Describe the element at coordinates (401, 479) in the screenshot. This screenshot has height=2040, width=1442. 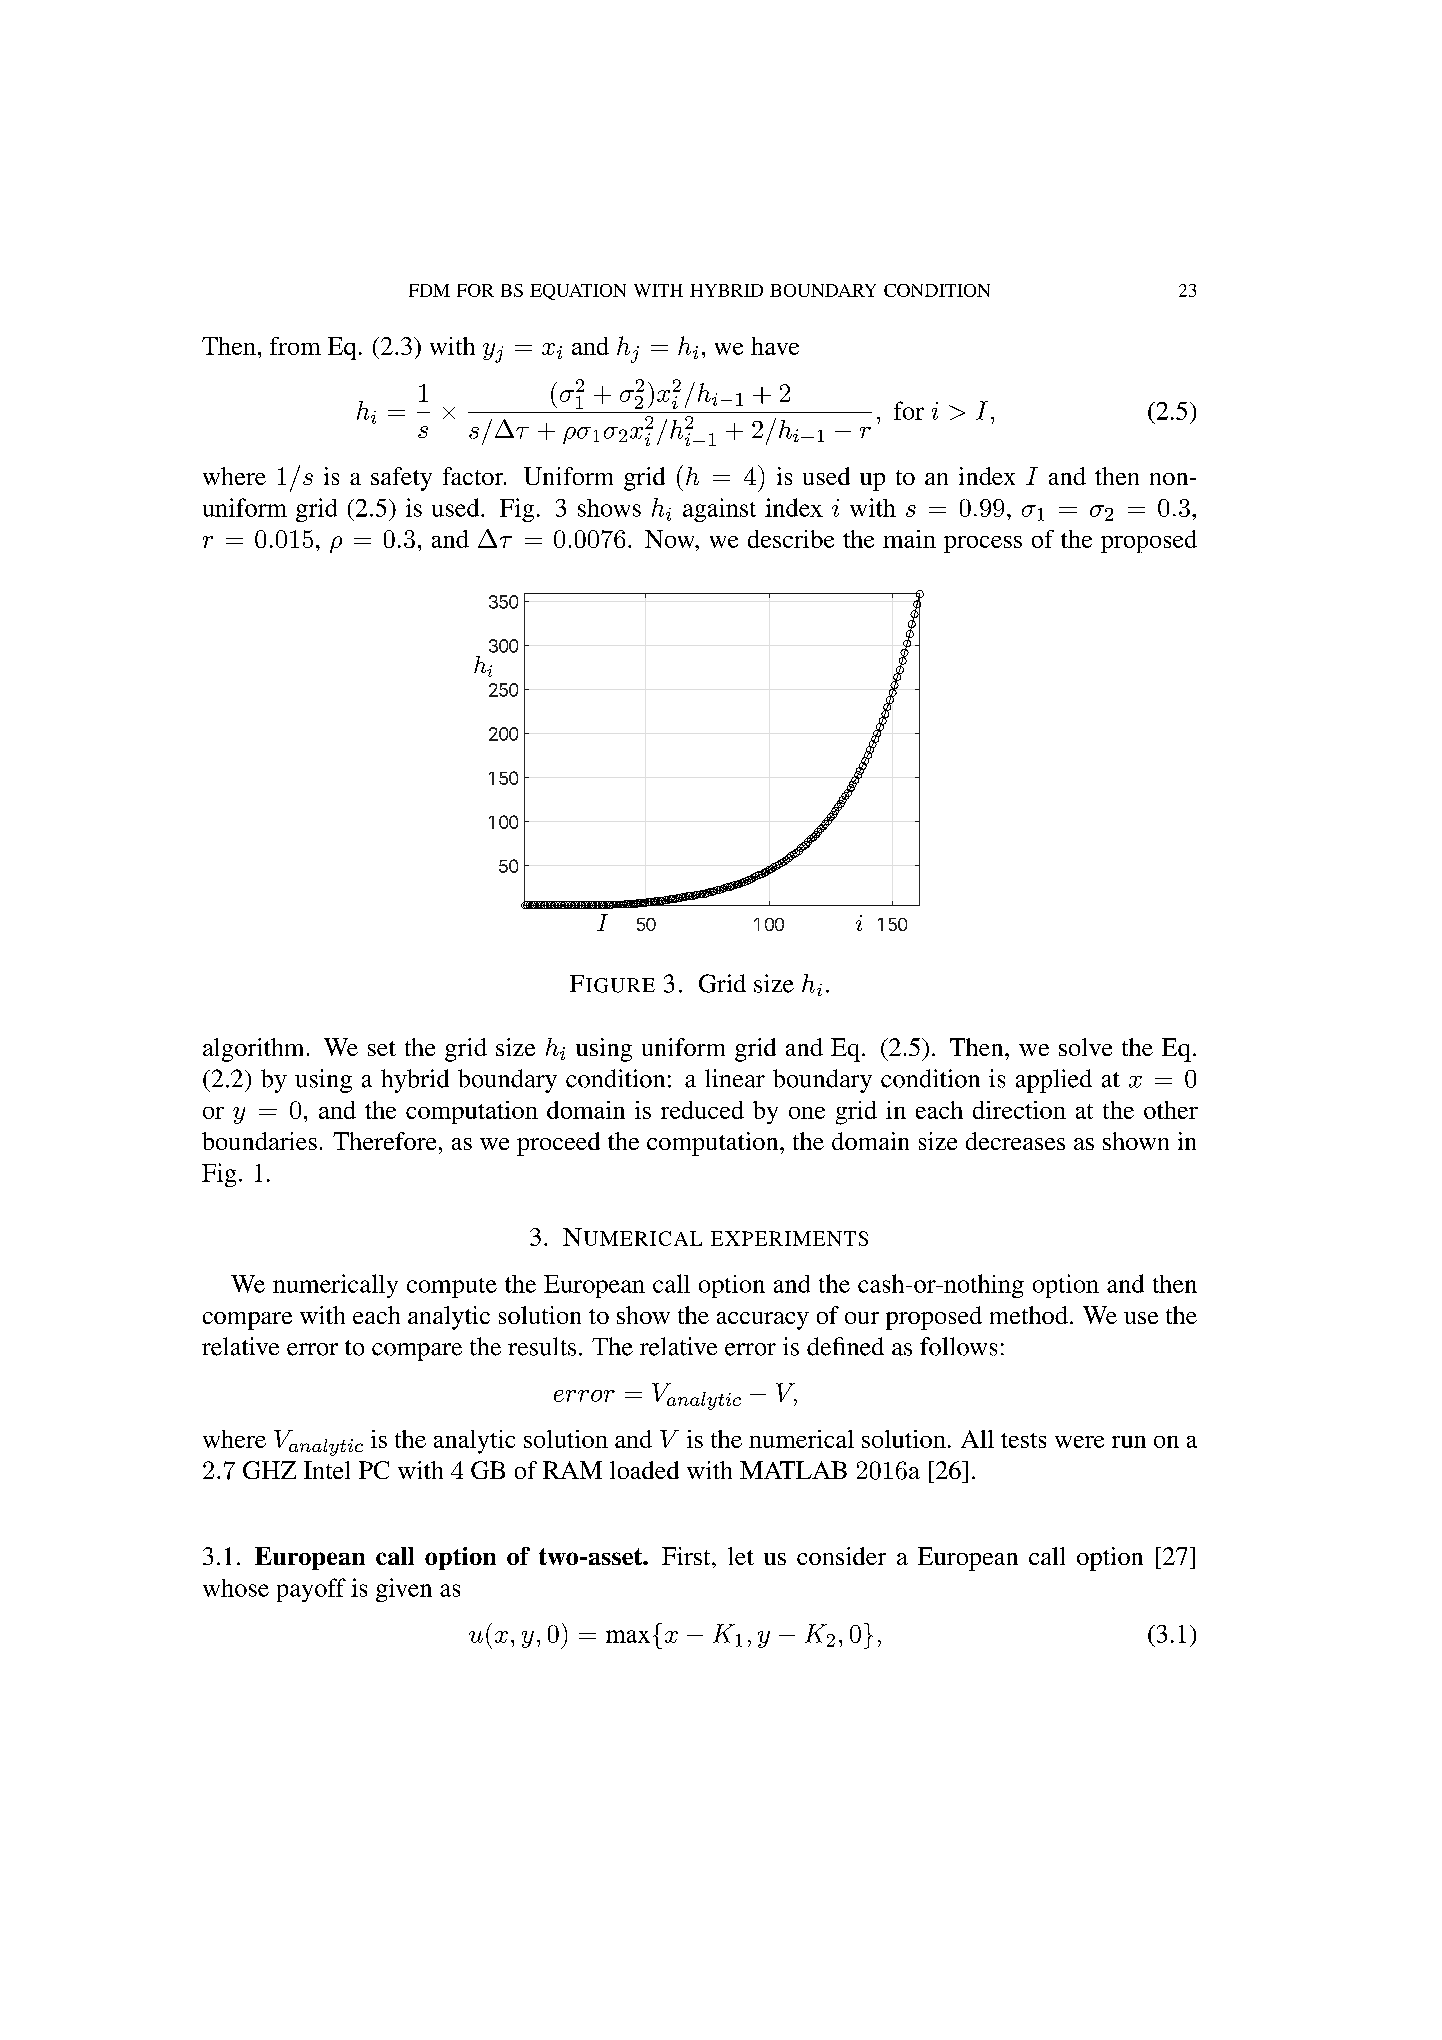
I see `safety` at that location.
